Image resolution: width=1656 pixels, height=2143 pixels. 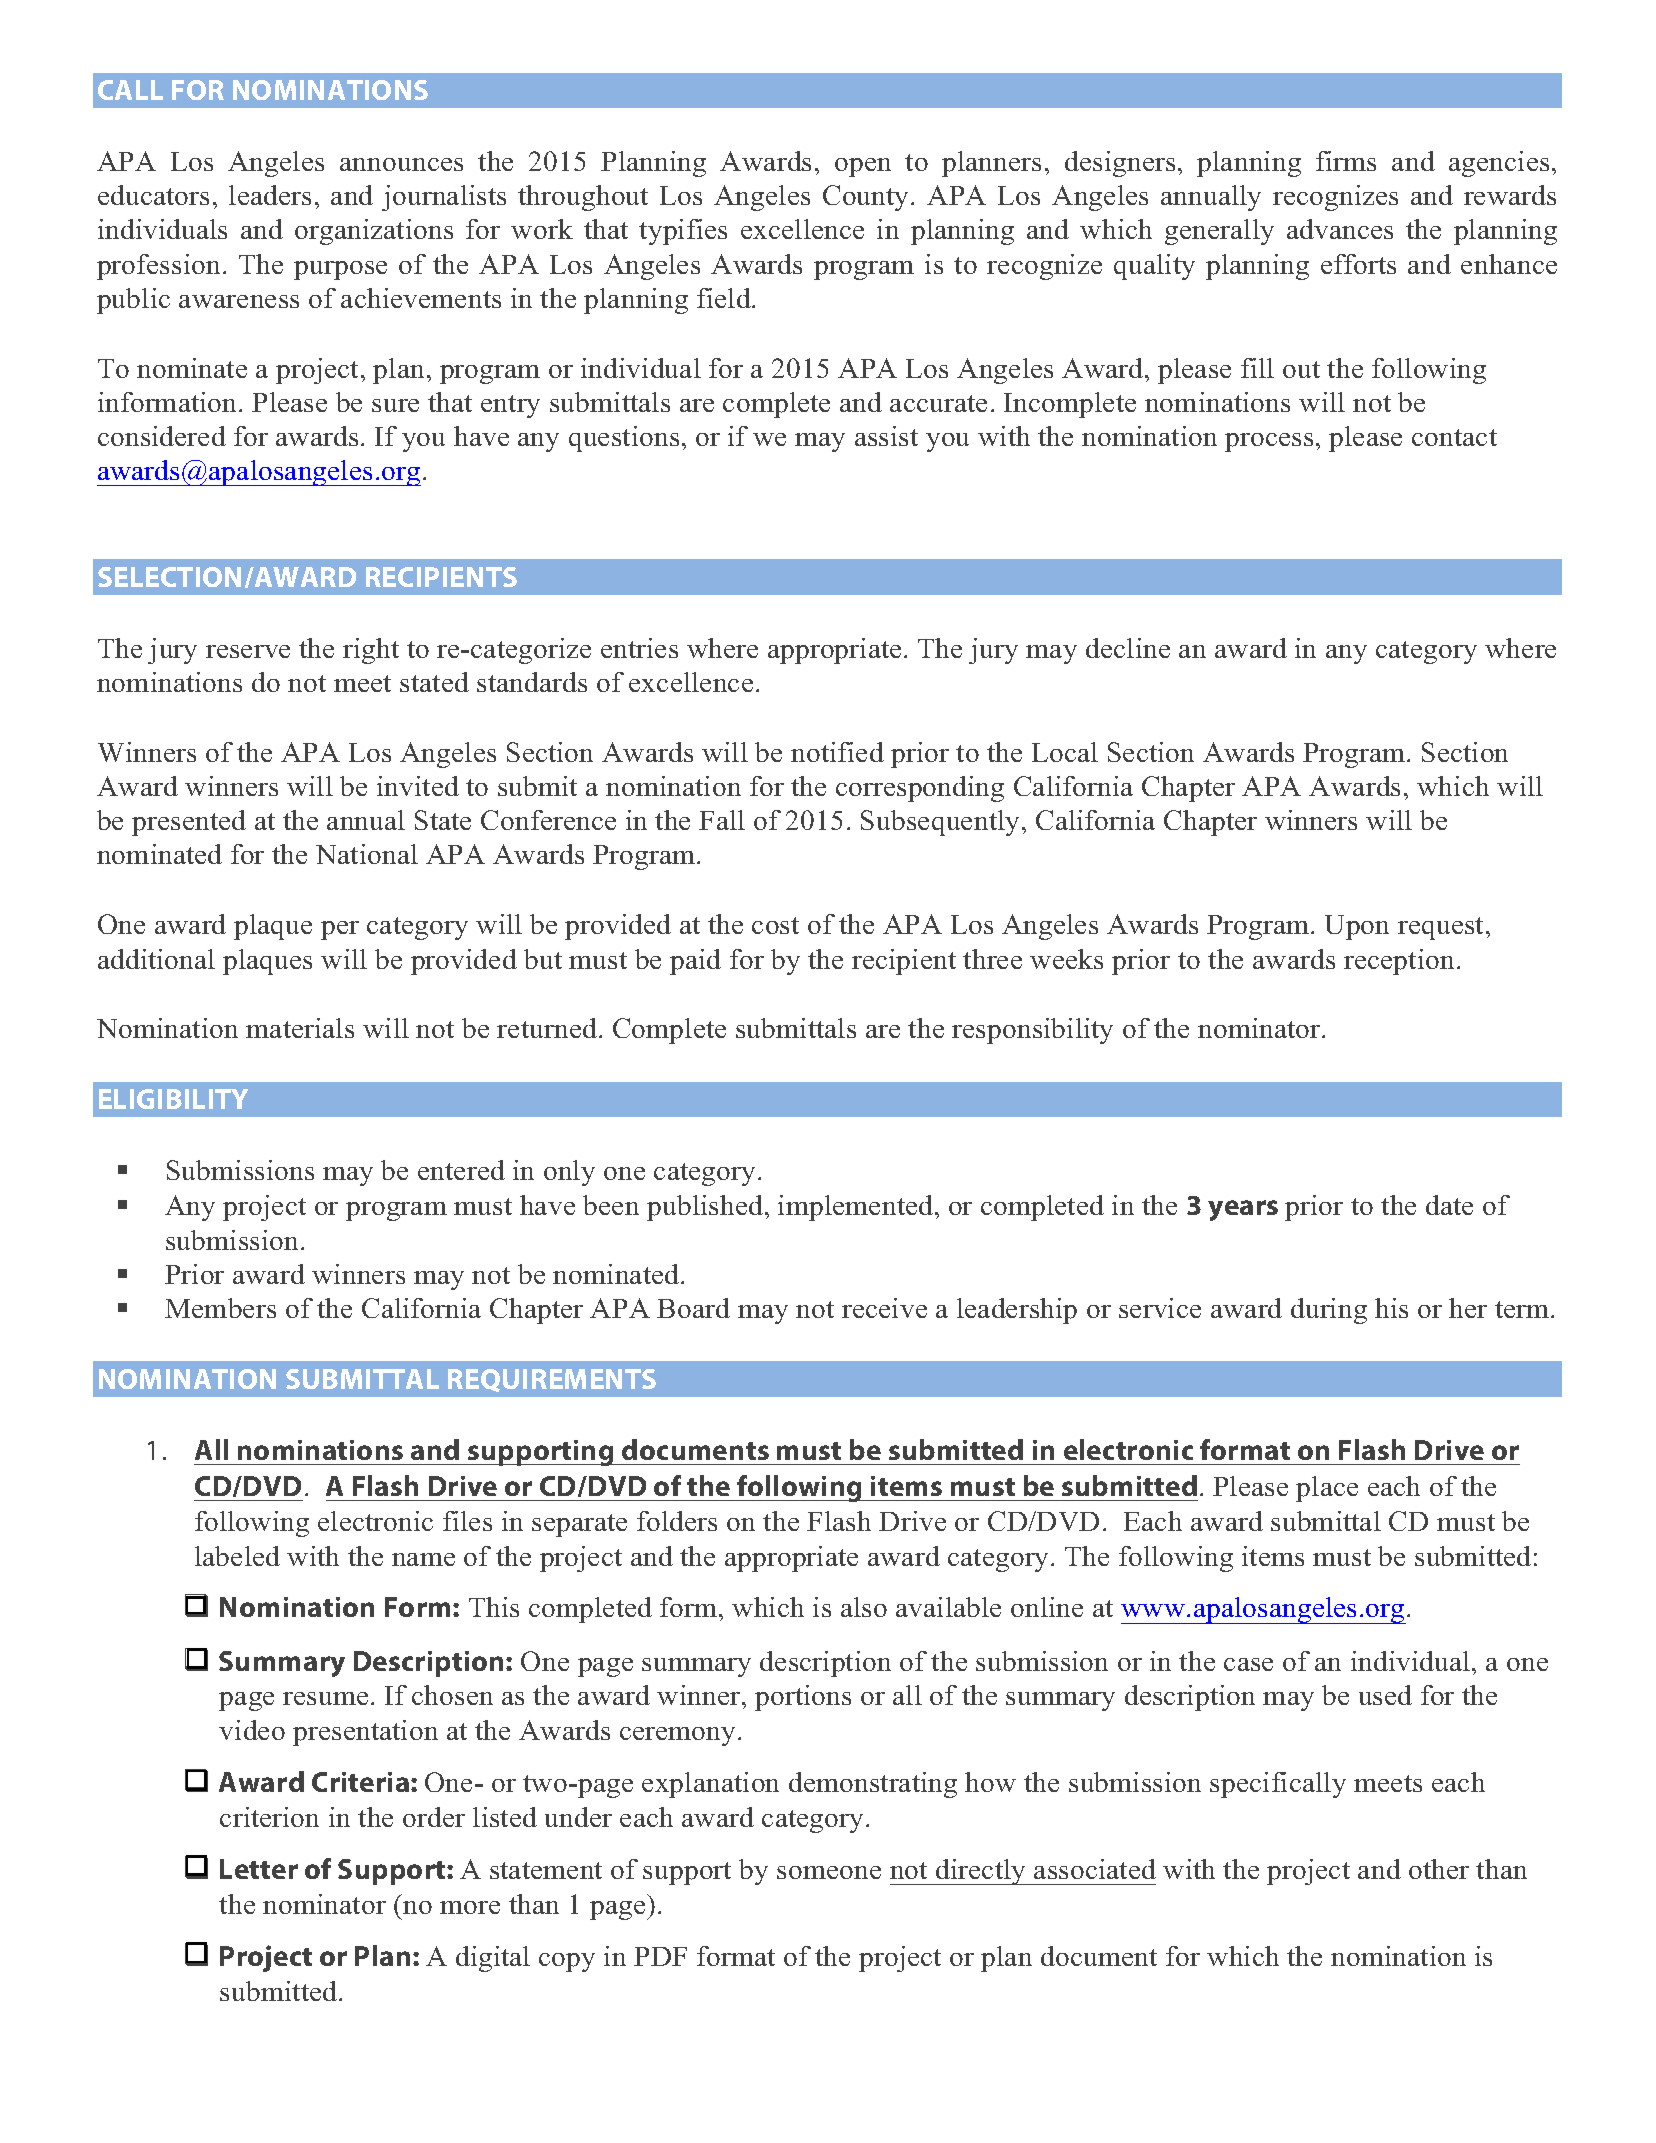 I want to click on other, so click(x=1439, y=1869).
